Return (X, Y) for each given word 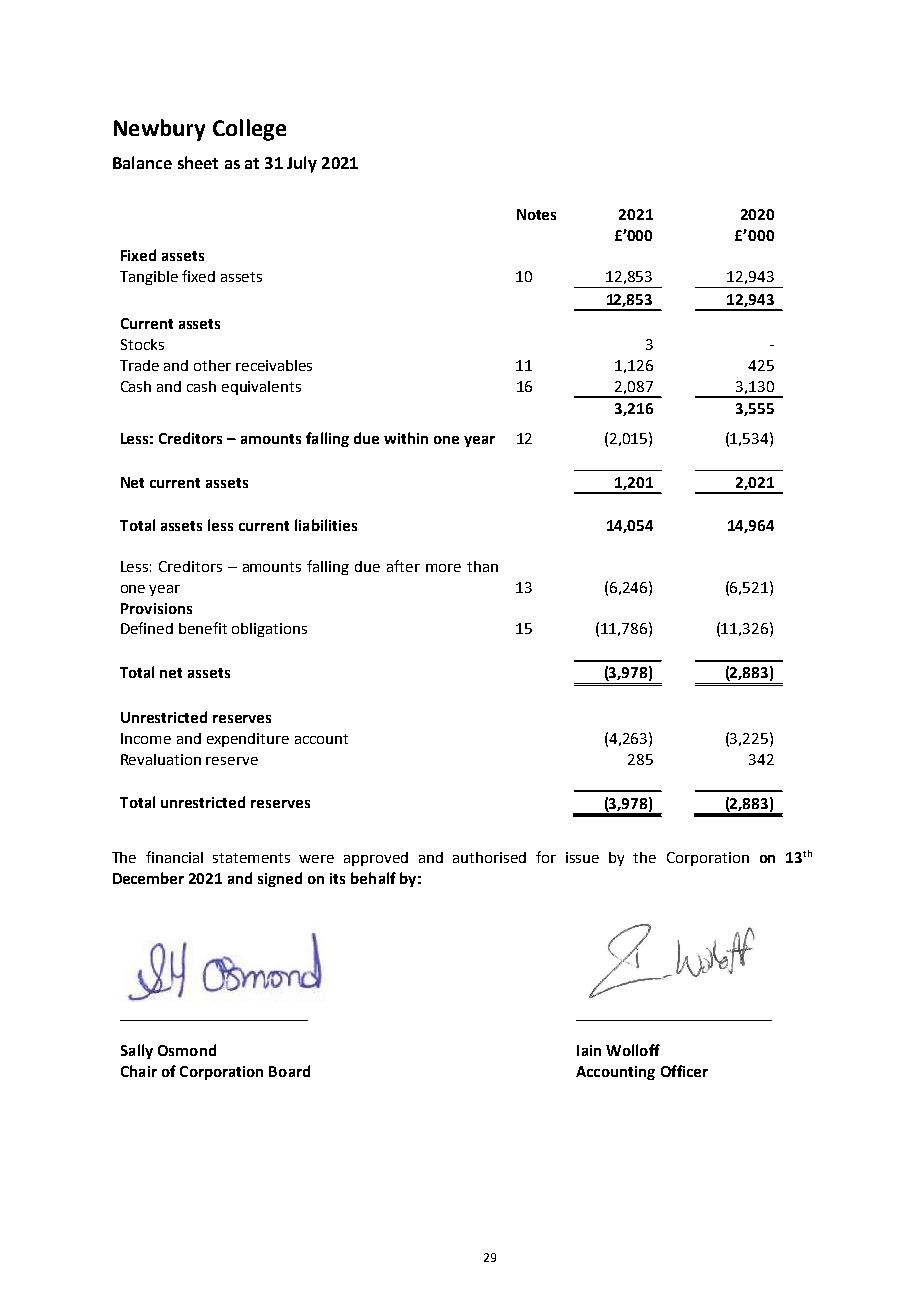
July (302, 164)
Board (289, 1071)
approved (376, 859)
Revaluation (161, 759)
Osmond (187, 1050)
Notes (536, 214)
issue (582, 857)
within (406, 438)
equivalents (261, 388)
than (482, 566)
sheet (198, 162)
